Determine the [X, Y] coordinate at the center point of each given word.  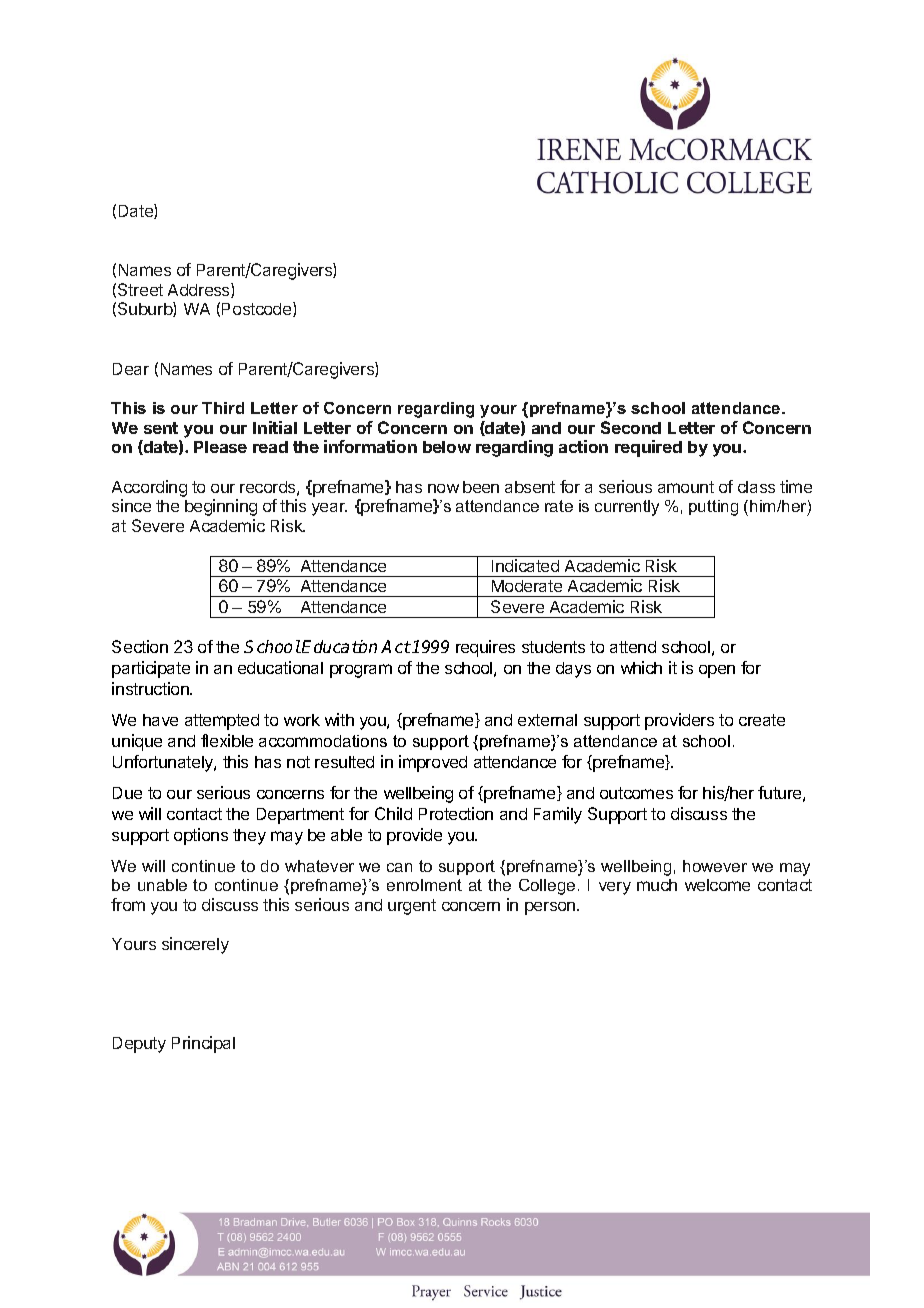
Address [200, 290]
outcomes [636, 793]
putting [713, 508]
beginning [221, 507]
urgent [412, 907]
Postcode [258, 309]
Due [127, 793]
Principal [203, 1044]
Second [631, 427]
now [443, 488]
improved [433, 763]
